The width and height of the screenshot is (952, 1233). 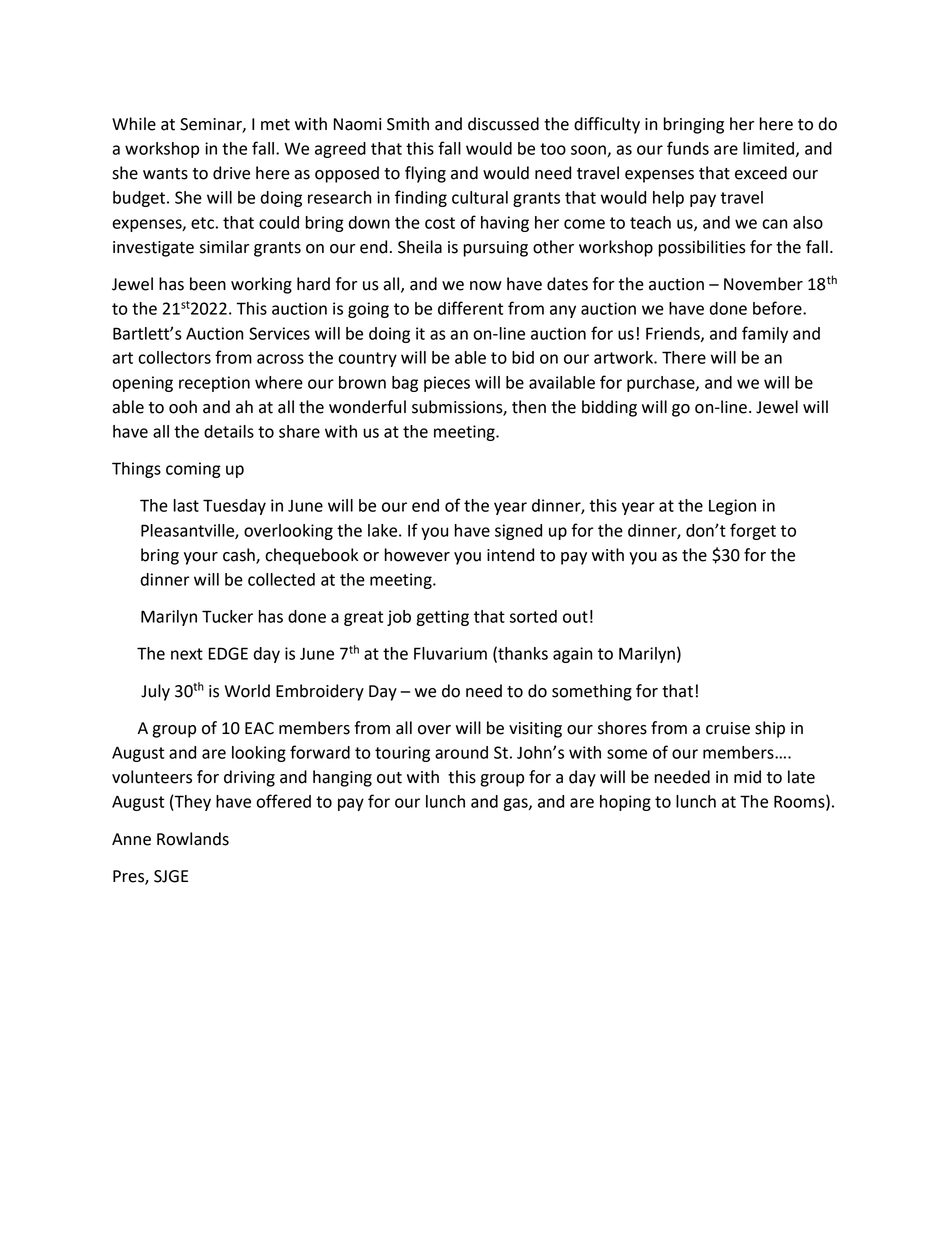 What do you see at coordinates (201, 558) in the screenshot?
I see `your` at bounding box center [201, 558].
